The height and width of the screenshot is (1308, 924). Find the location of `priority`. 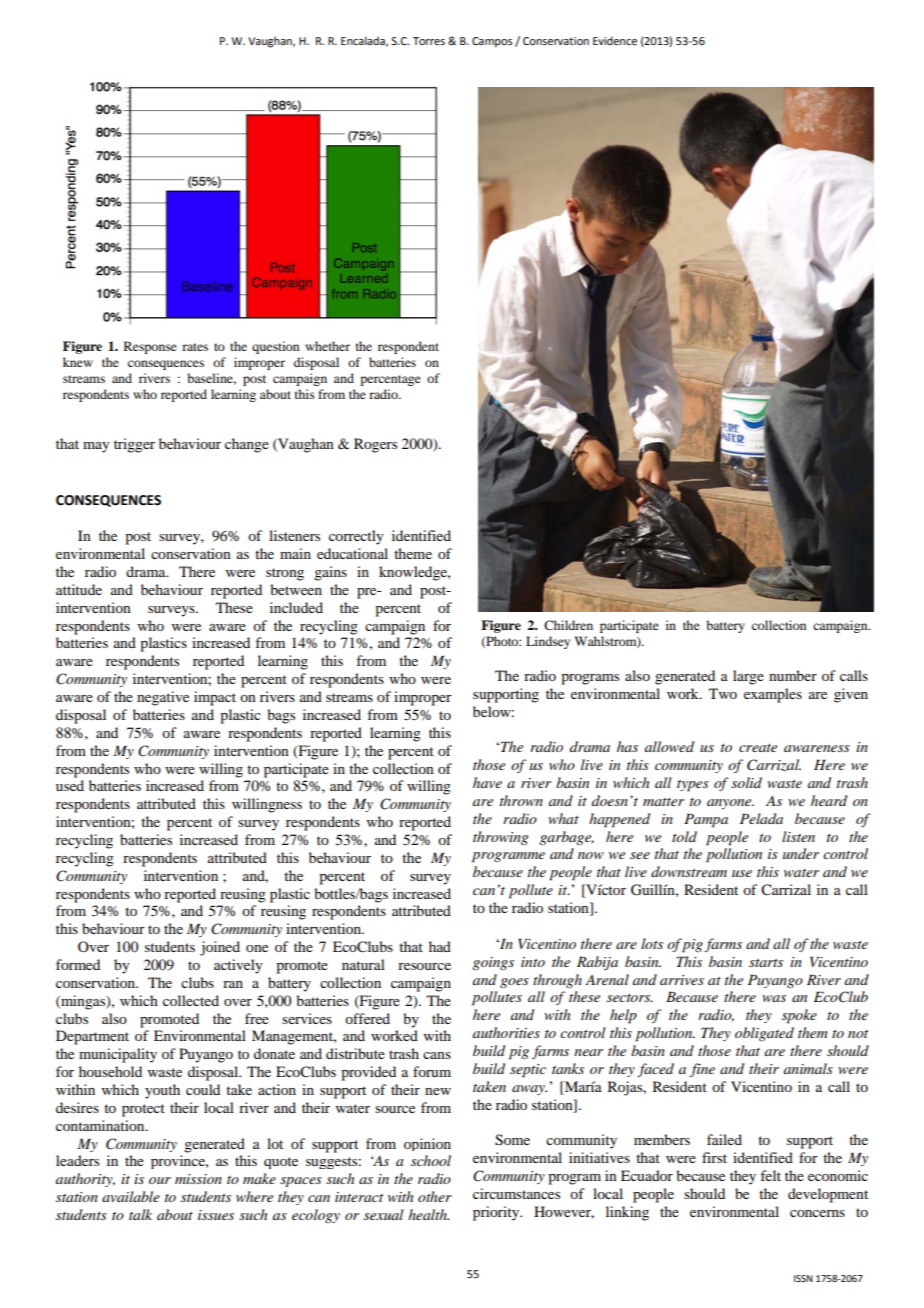

priority is located at coordinates (497, 1213).
